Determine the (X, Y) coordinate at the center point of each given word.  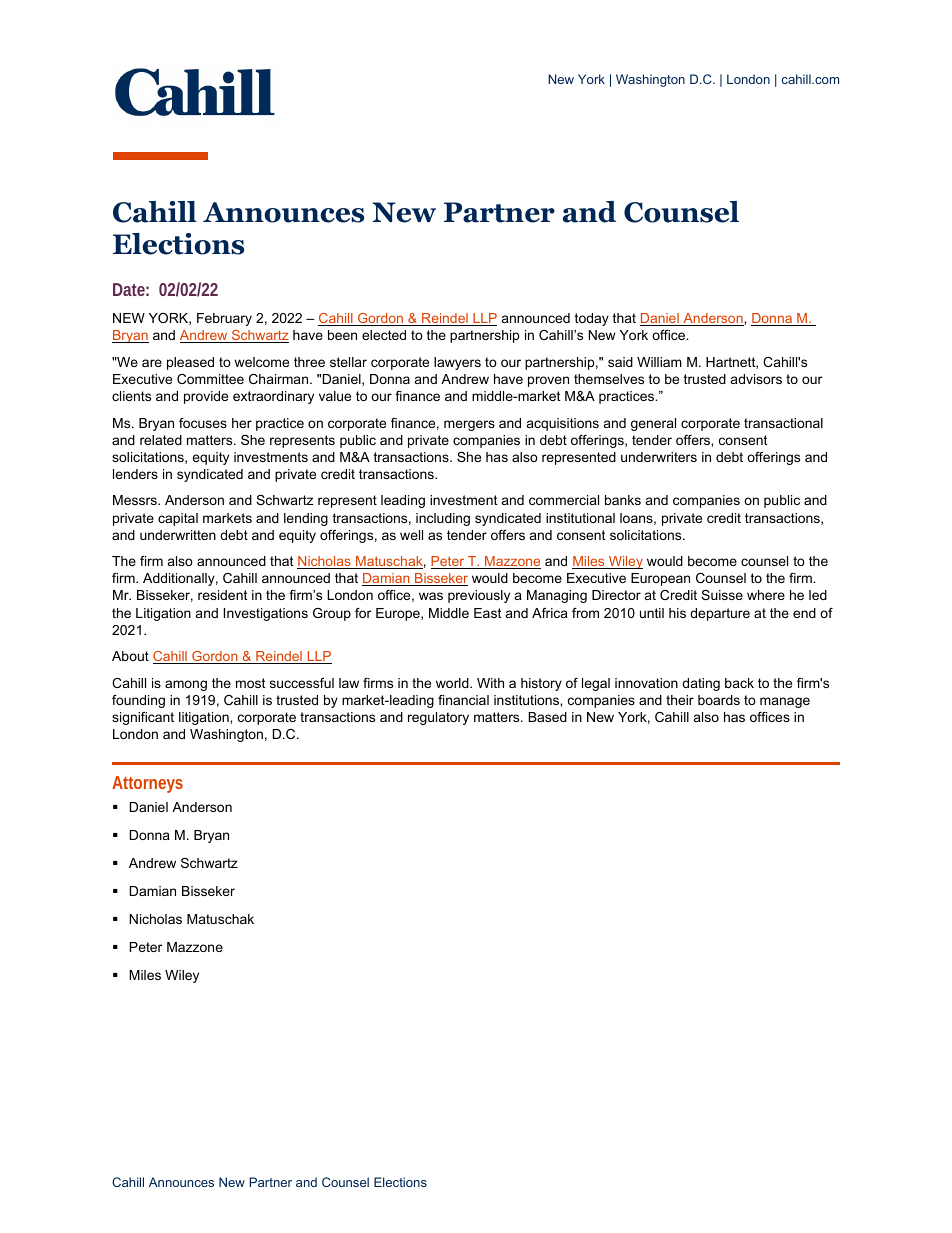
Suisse (722, 595)
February (224, 319)
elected (384, 335)
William (659, 362)
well (411, 535)
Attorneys (147, 784)
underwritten (178, 535)
